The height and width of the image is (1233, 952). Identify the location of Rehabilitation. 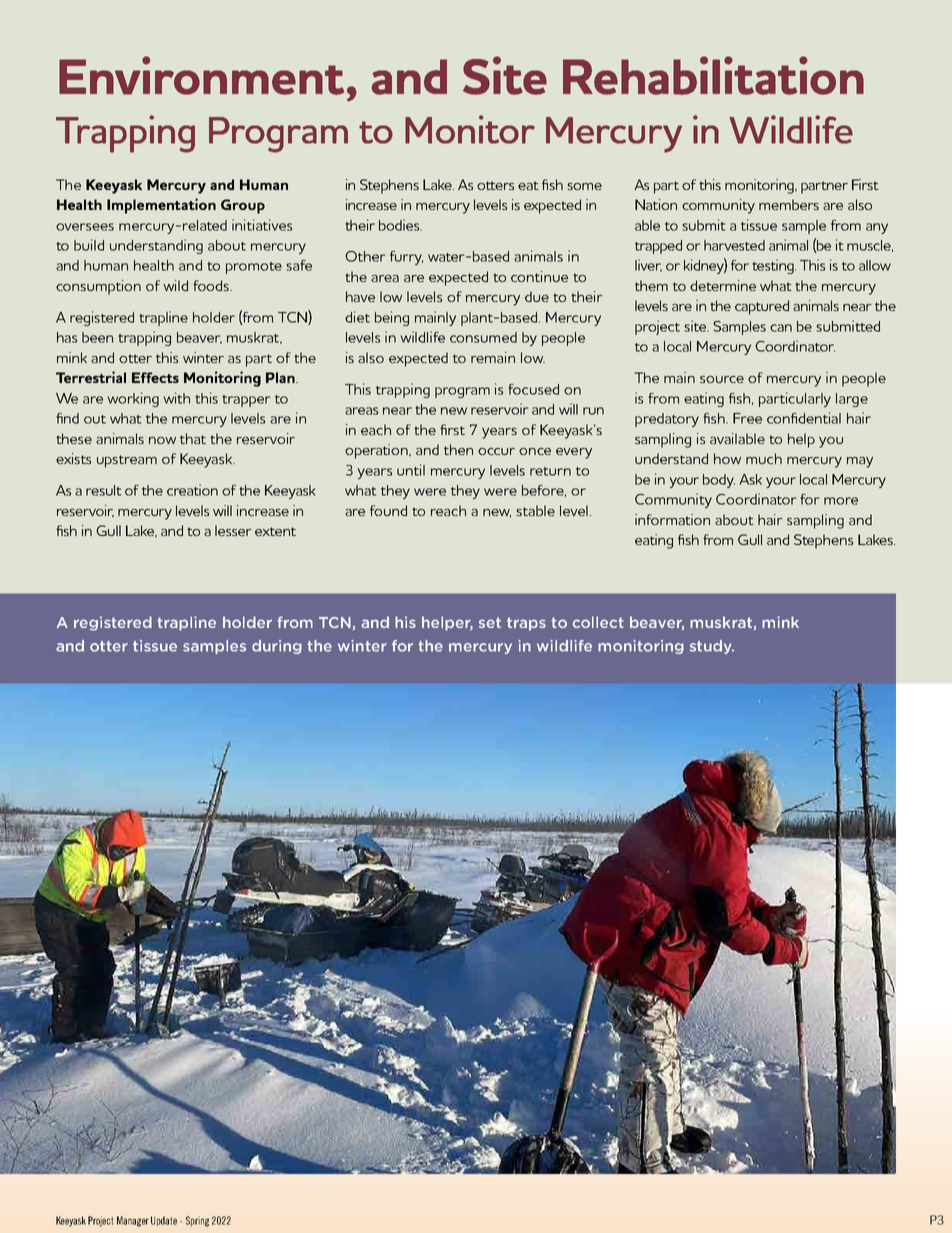
(713, 75).
